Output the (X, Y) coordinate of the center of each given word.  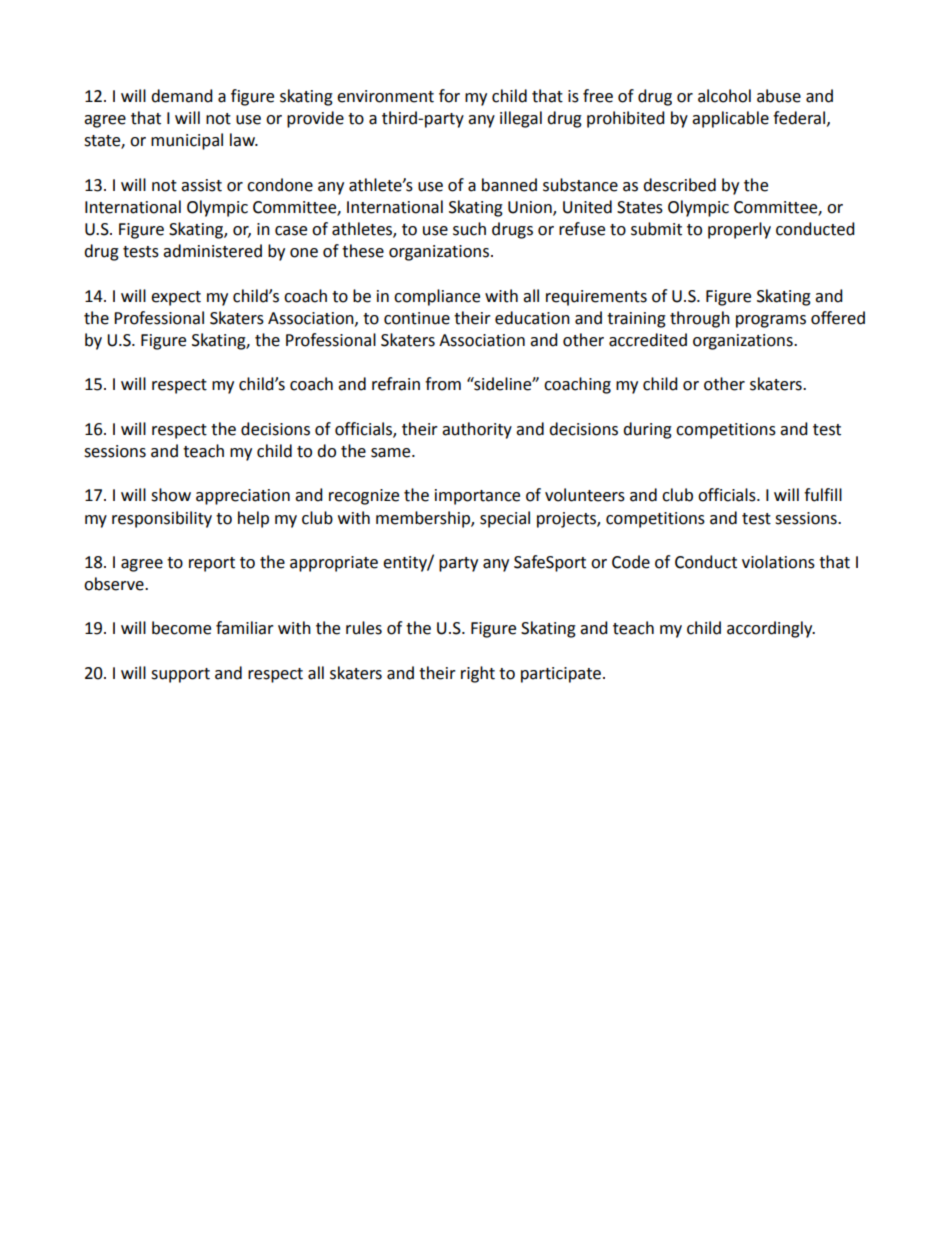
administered (212, 251)
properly (739, 230)
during (647, 430)
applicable (730, 119)
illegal (521, 119)
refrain (396, 384)
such (469, 229)
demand (182, 96)
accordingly (771, 629)
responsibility (162, 519)
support (180, 675)
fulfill (823, 495)
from (443, 384)
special (505, 519)
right (478, 674)
